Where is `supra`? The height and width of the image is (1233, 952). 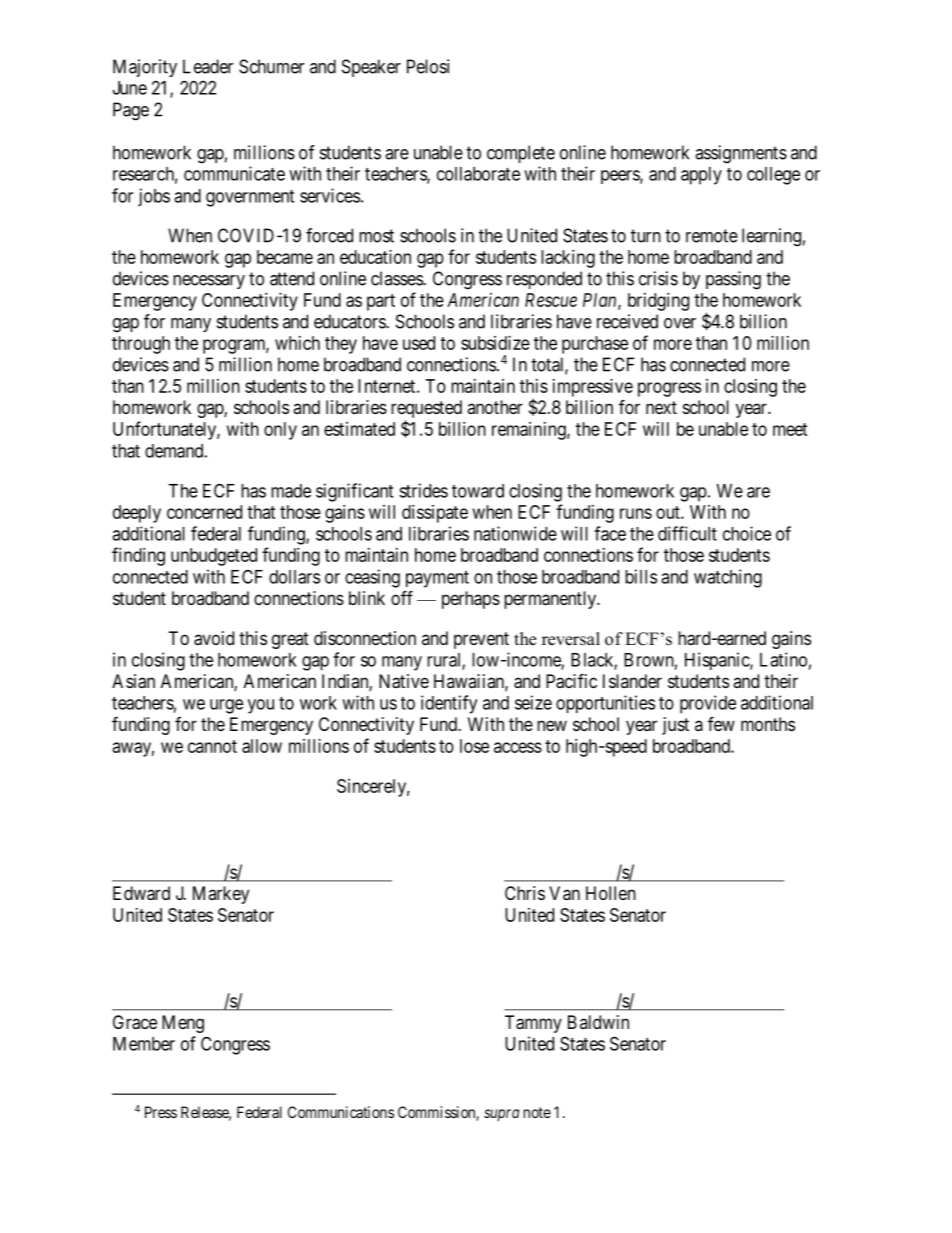 supra is located at coordinates (501, 1115).
